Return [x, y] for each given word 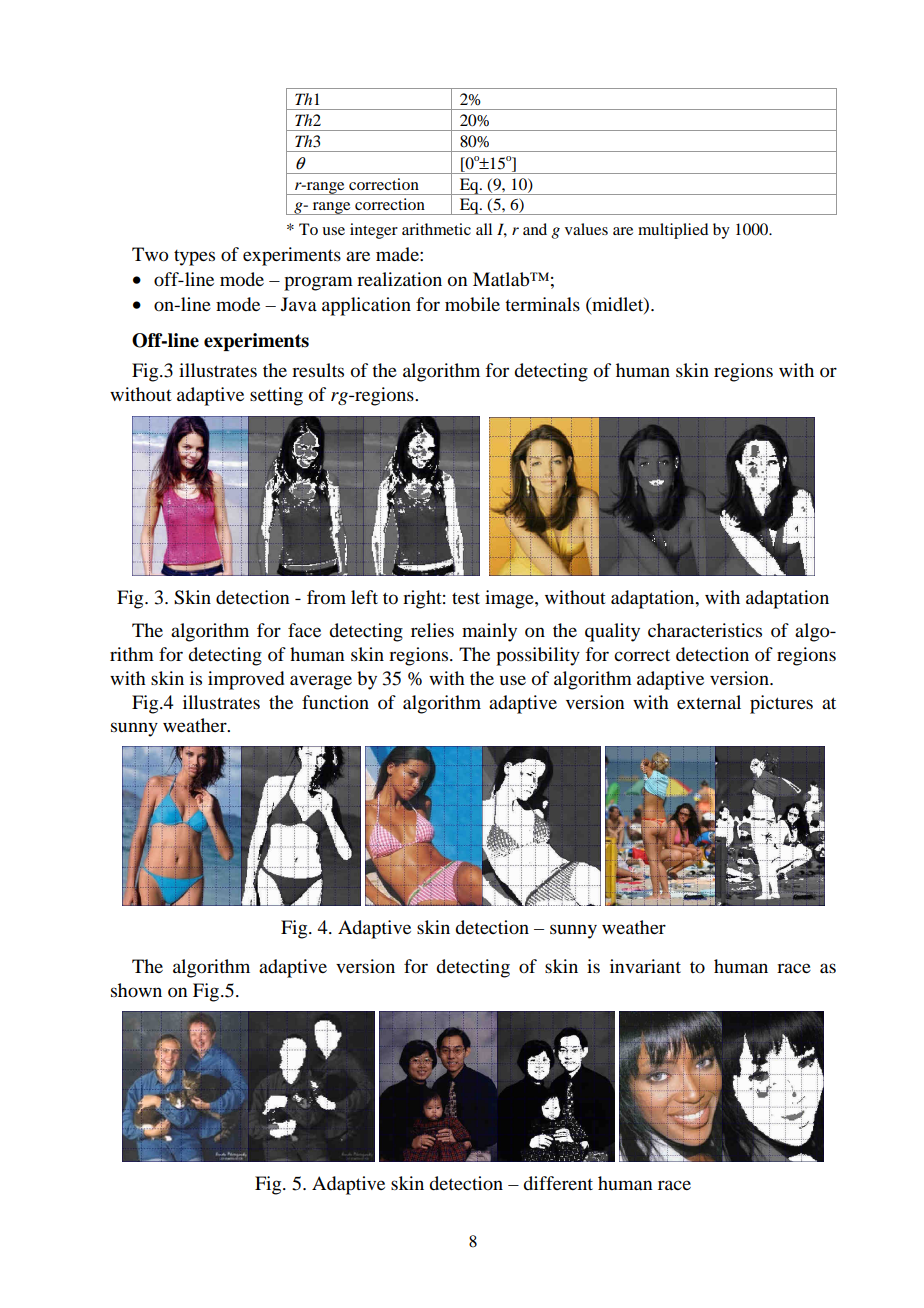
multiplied [673, 231]
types [194, 258]
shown [136, 990]
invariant [645, 966]
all [484, 229]
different [558, 1183]
